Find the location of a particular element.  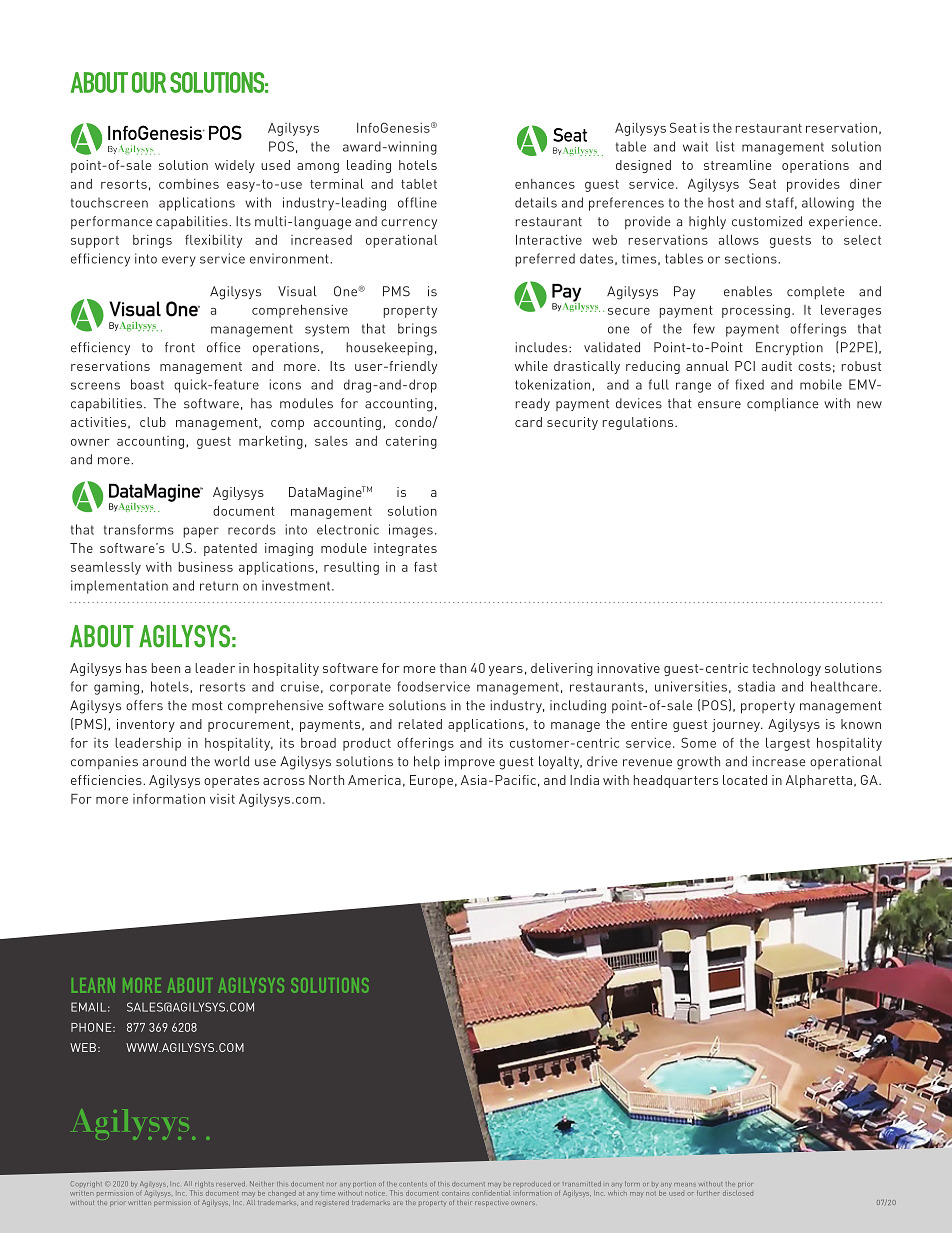

confidential is located at coordinates (491, 1193).
